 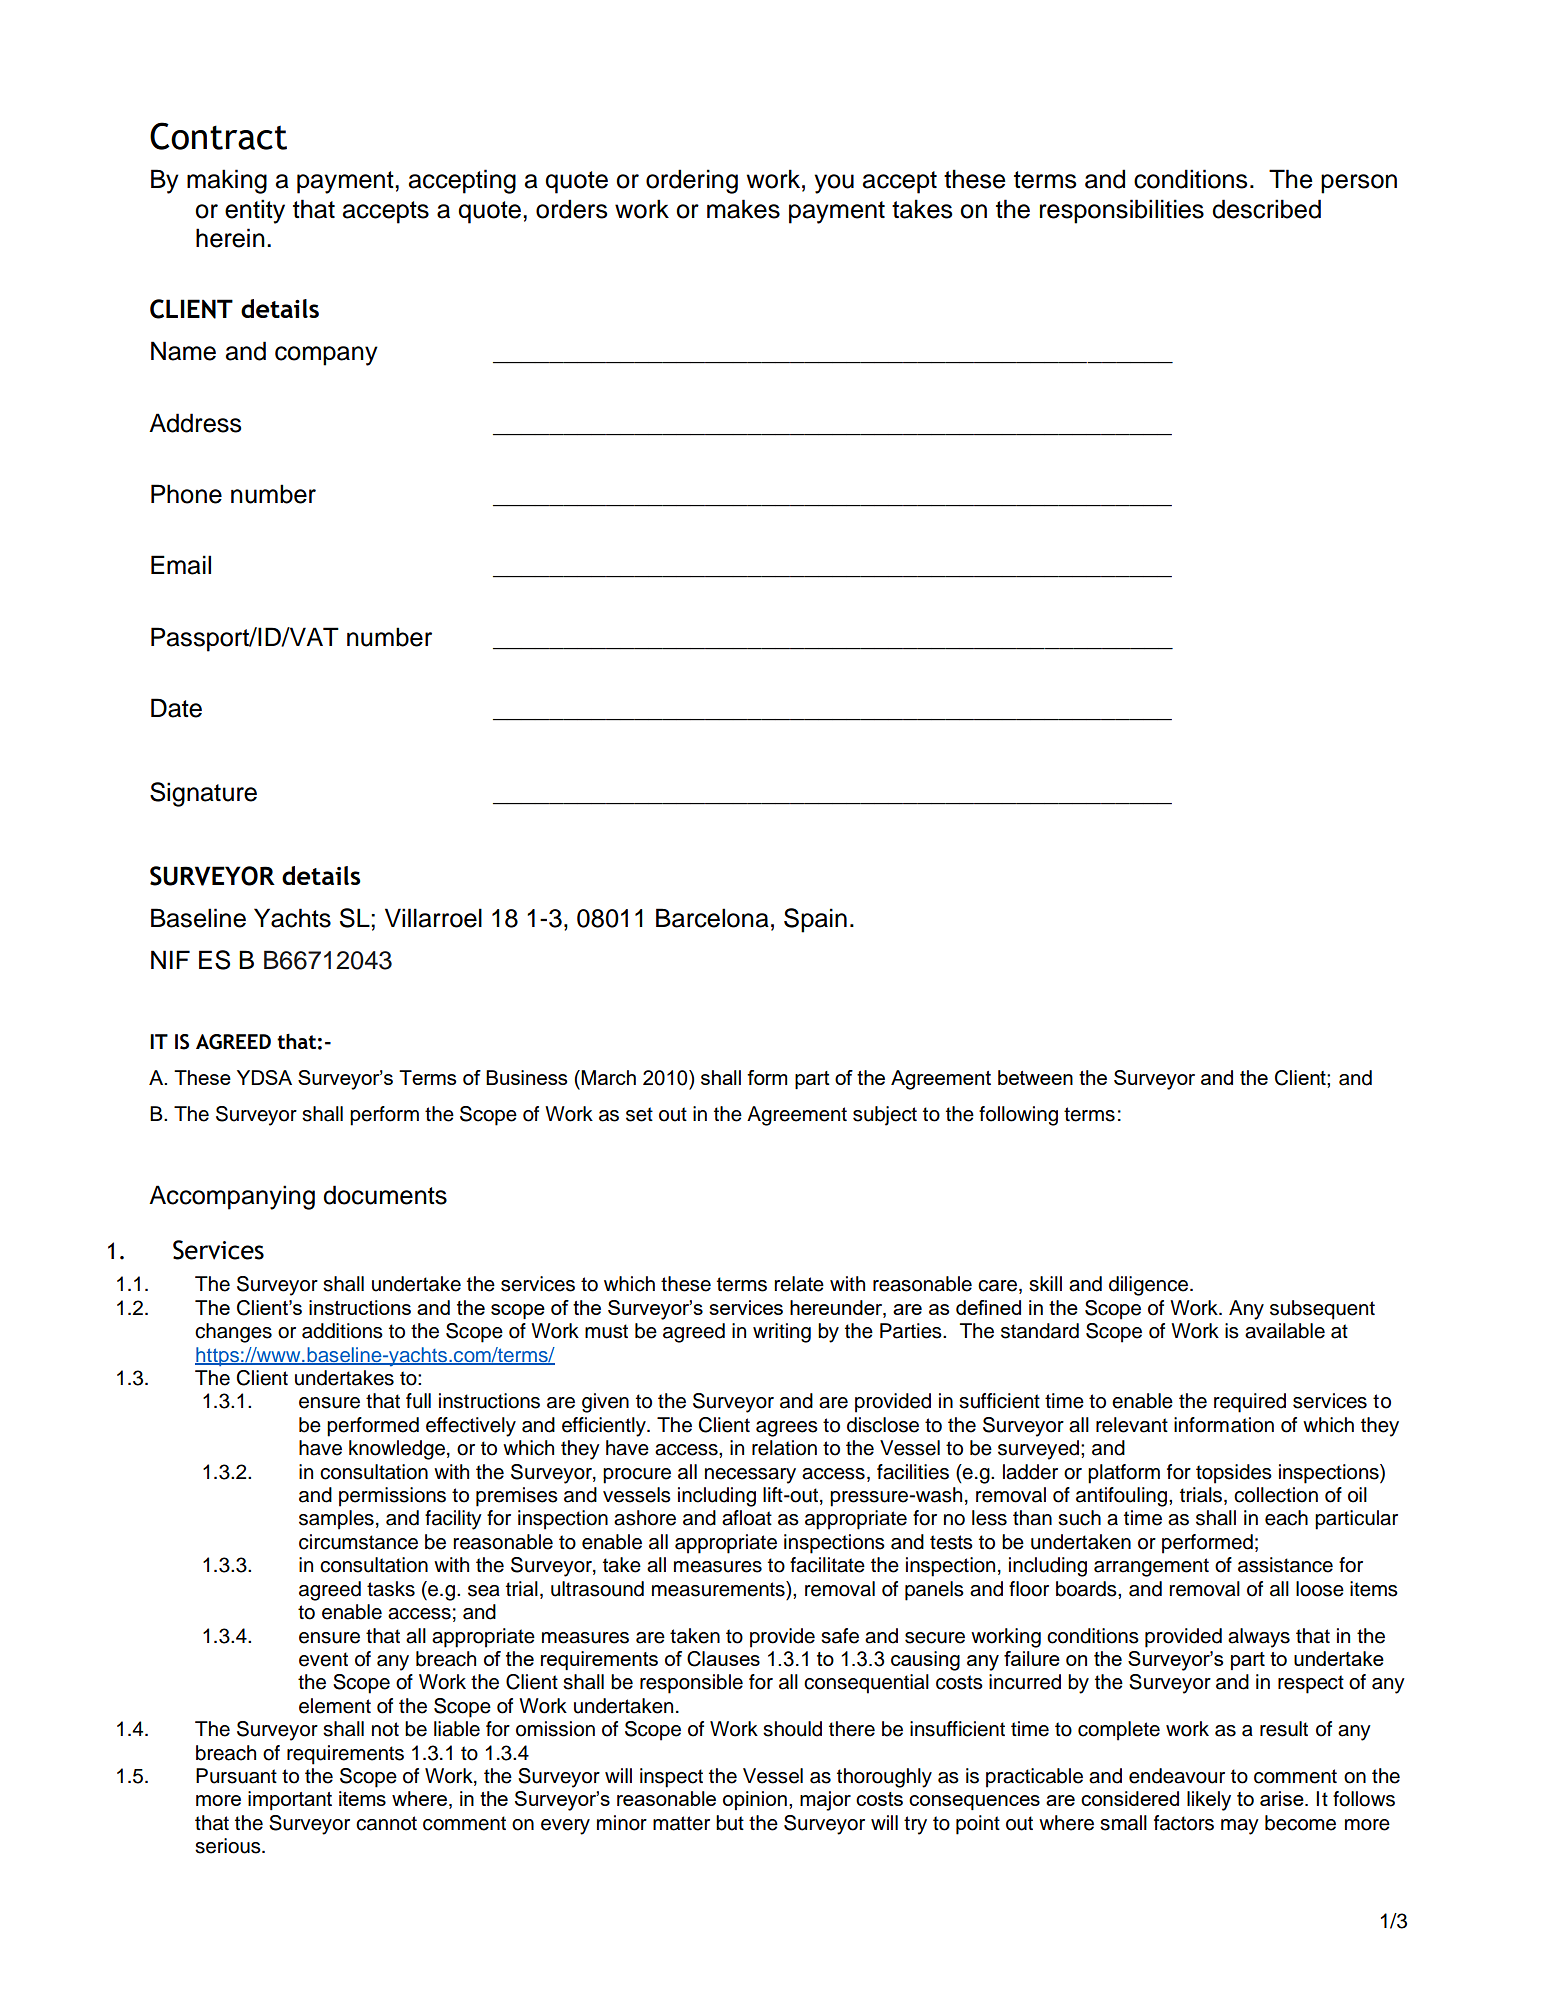 What do you see at coordinates (787, 1429) in the screenshot?
I see `agrees` at bounding box center [787, 1429].
